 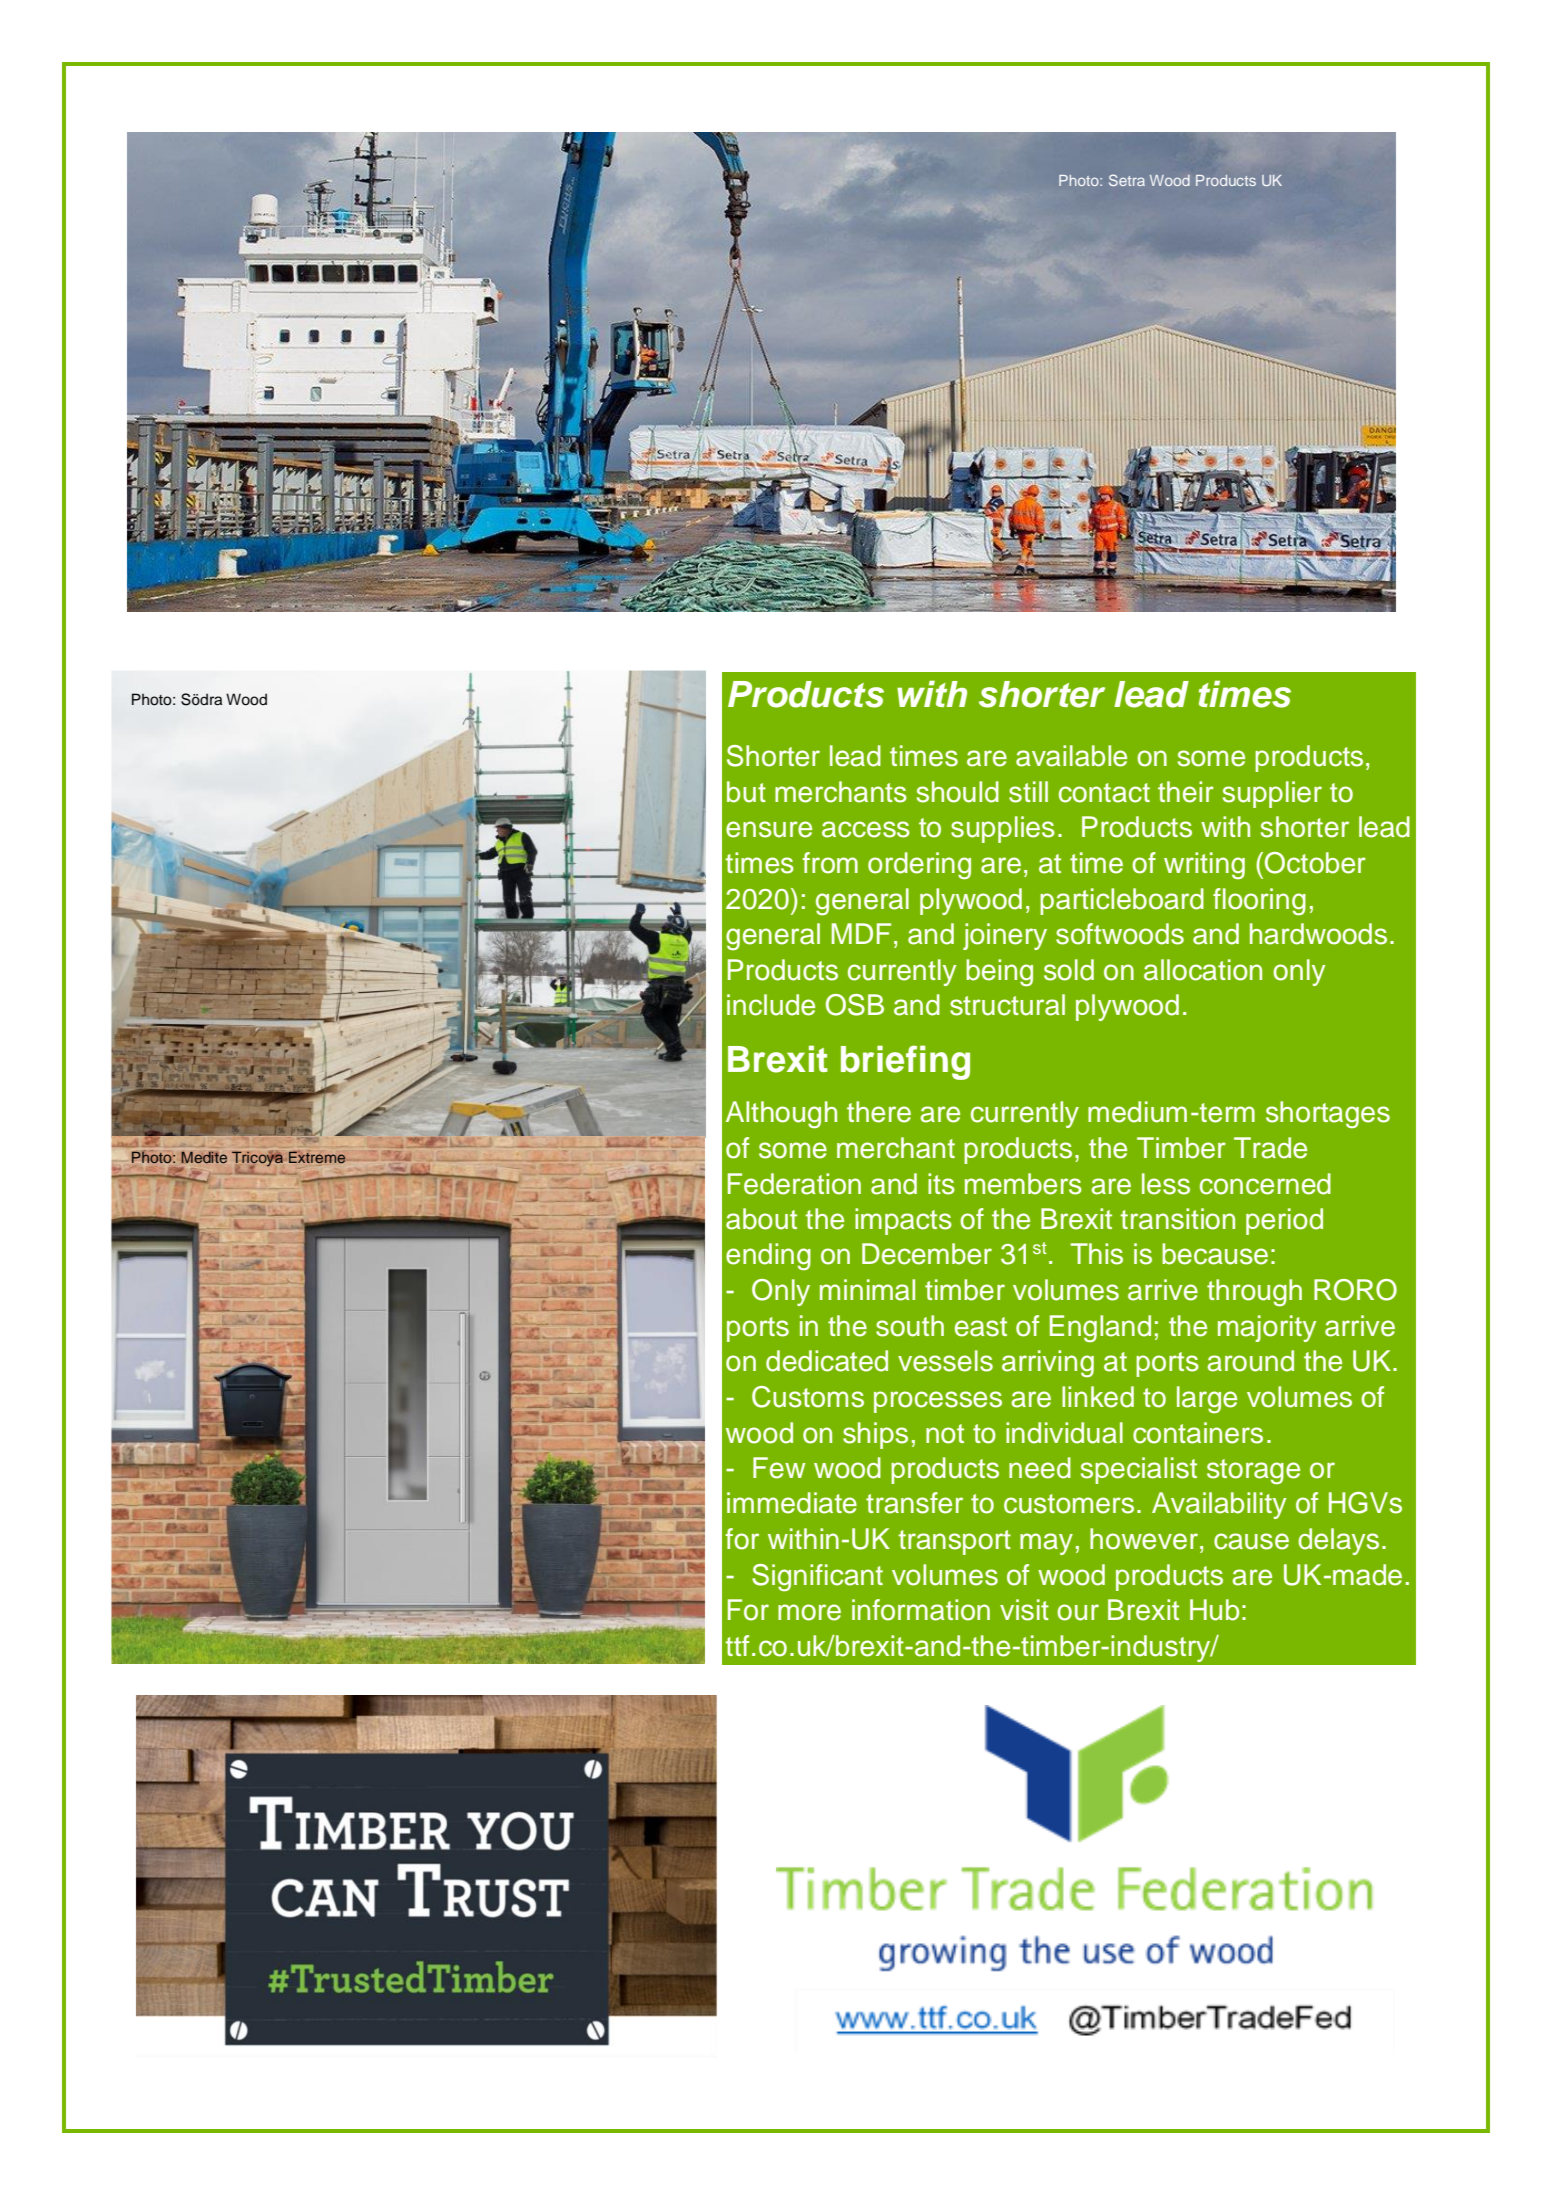 I want to click on Customs, so click(x=808, y=1397).
